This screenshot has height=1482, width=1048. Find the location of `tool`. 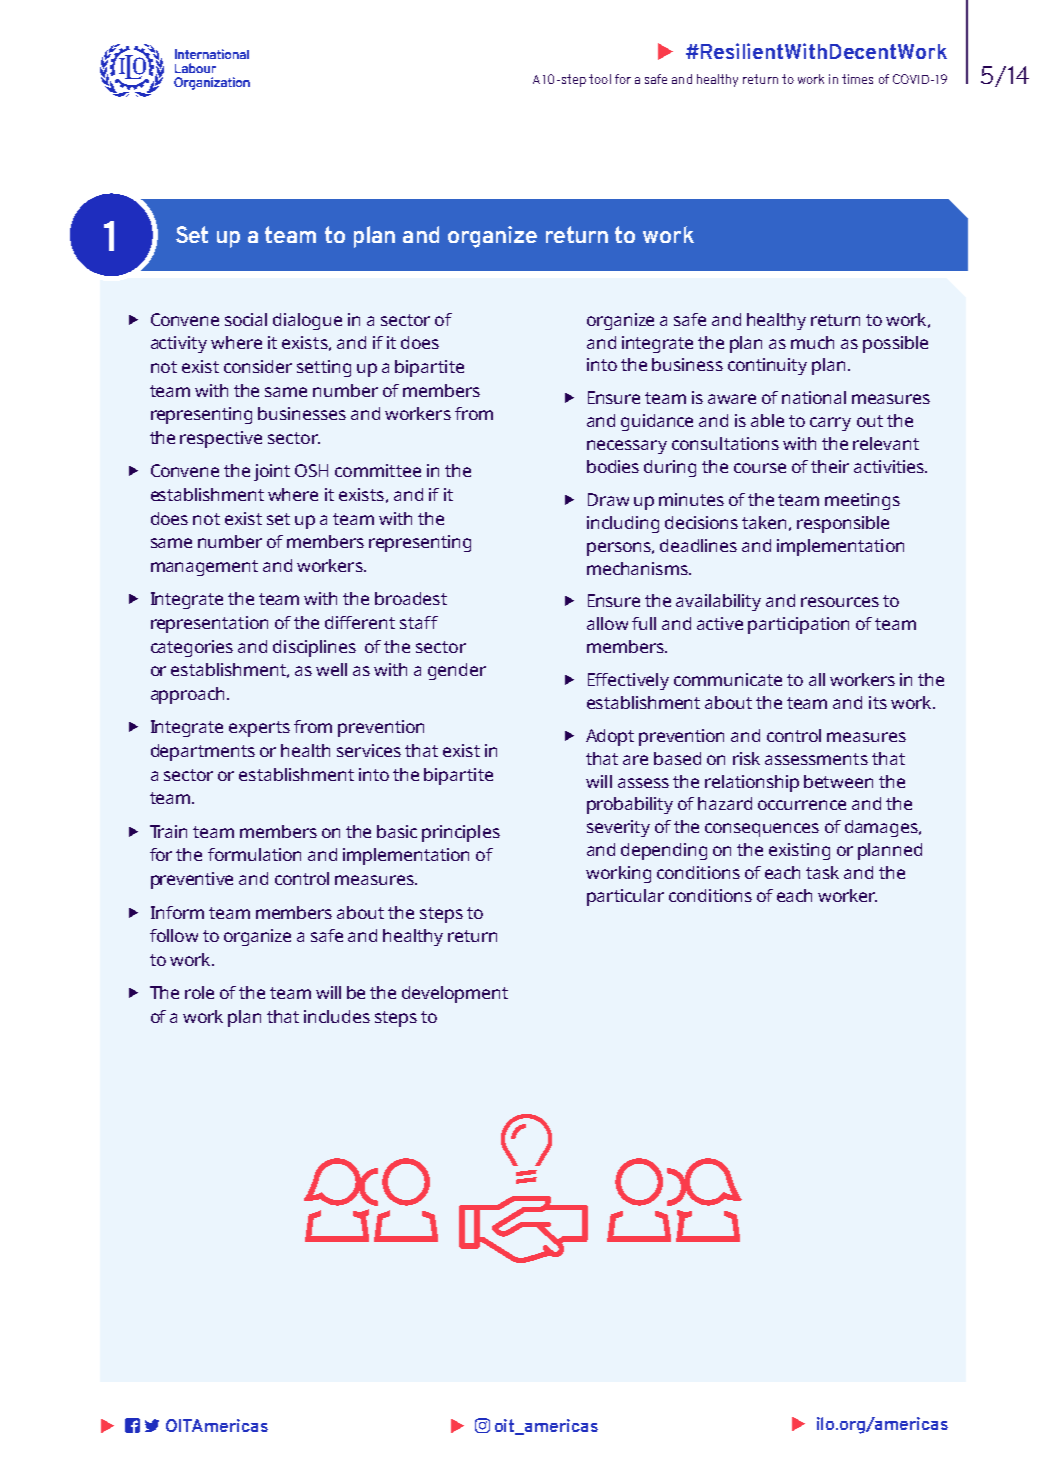

tool is located at coordinates (600, 79).
